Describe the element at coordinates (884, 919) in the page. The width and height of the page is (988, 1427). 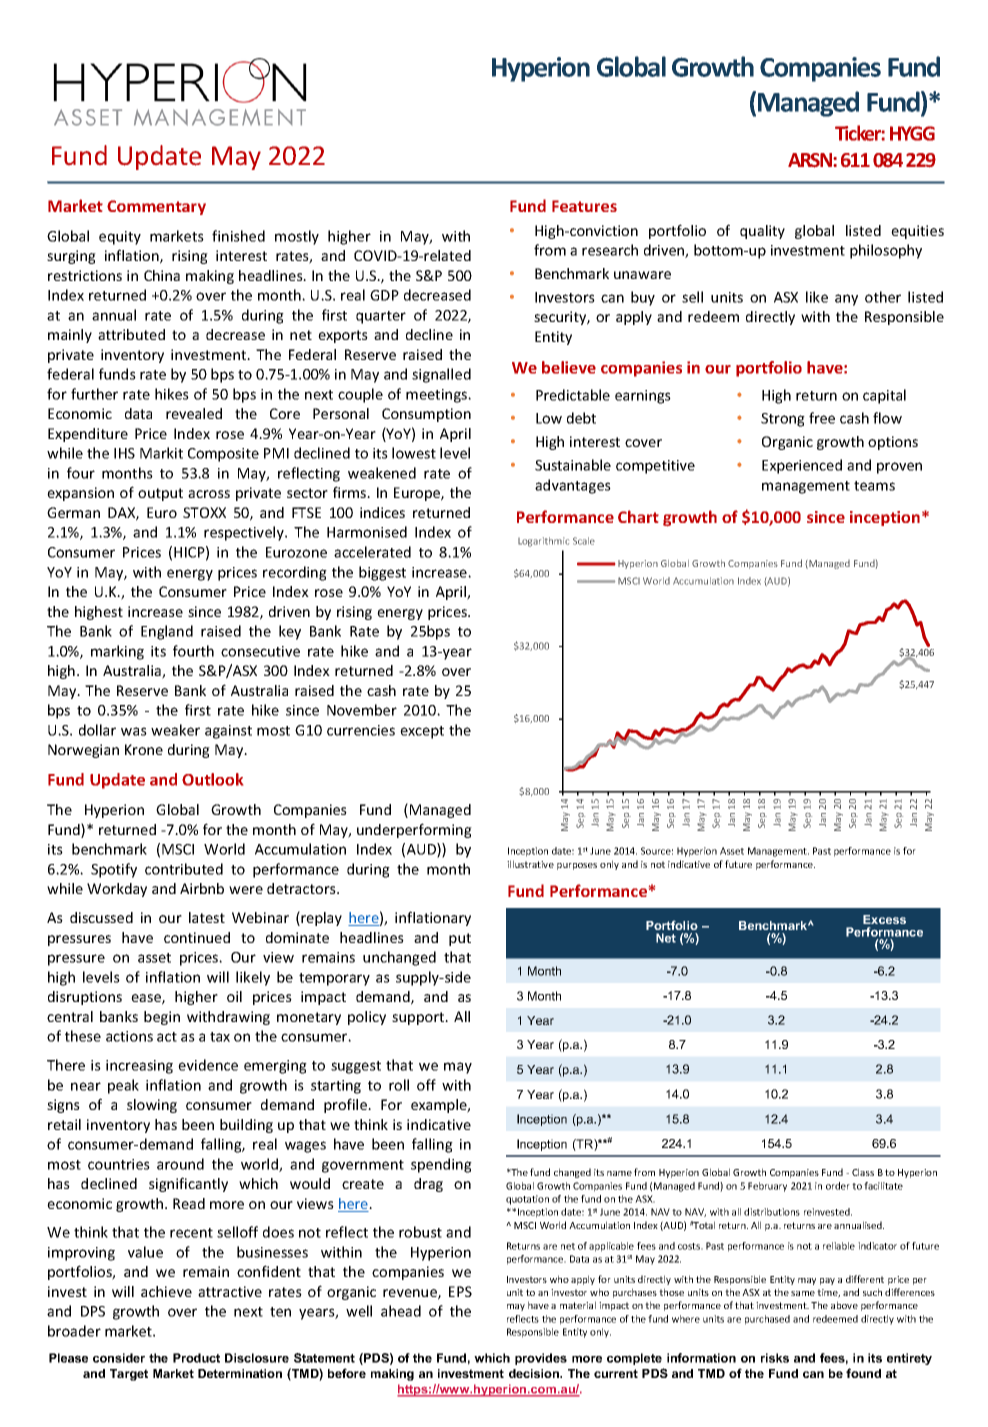
I see `Excess` at that location.
